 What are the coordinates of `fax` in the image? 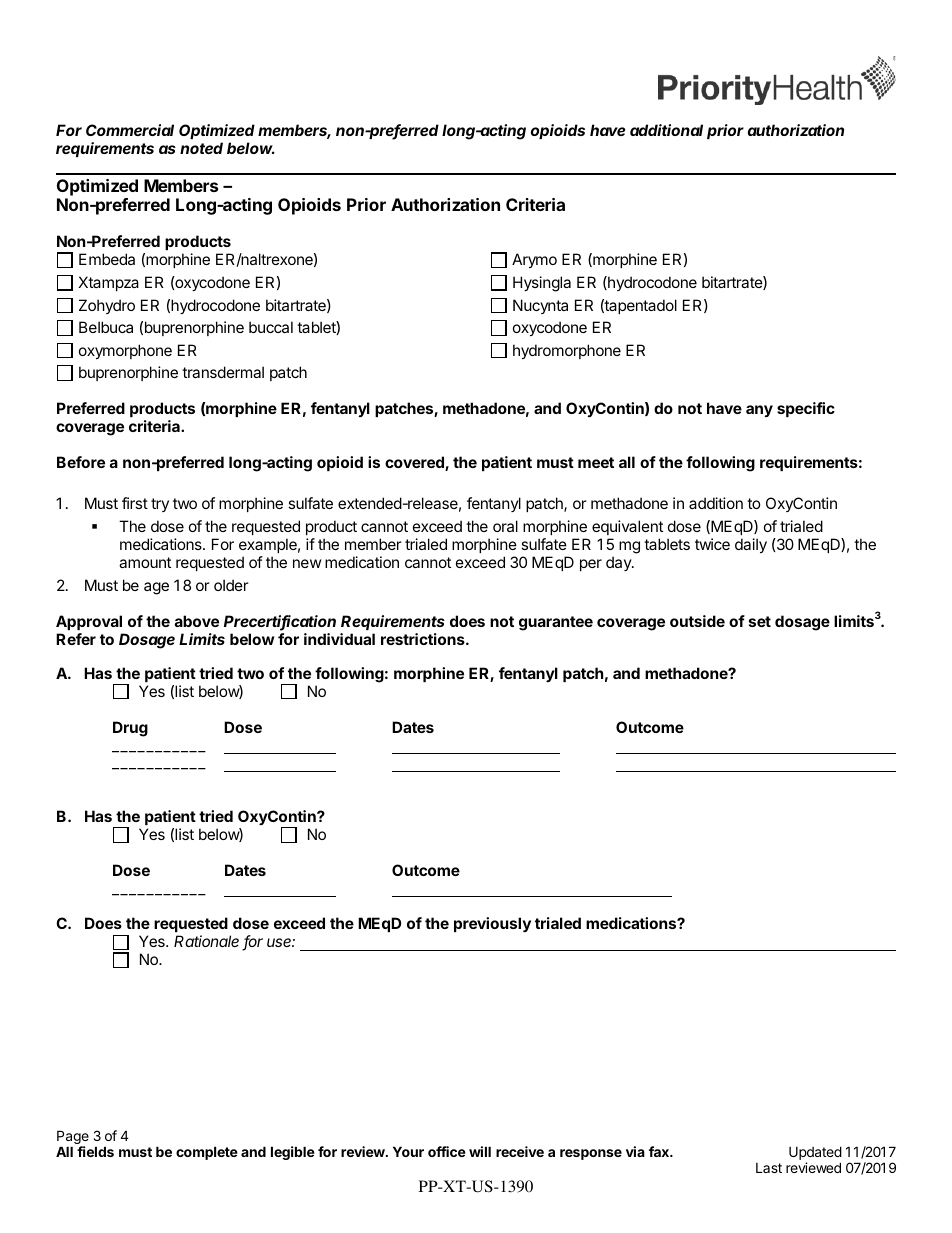 It's located at (660, 1151).
